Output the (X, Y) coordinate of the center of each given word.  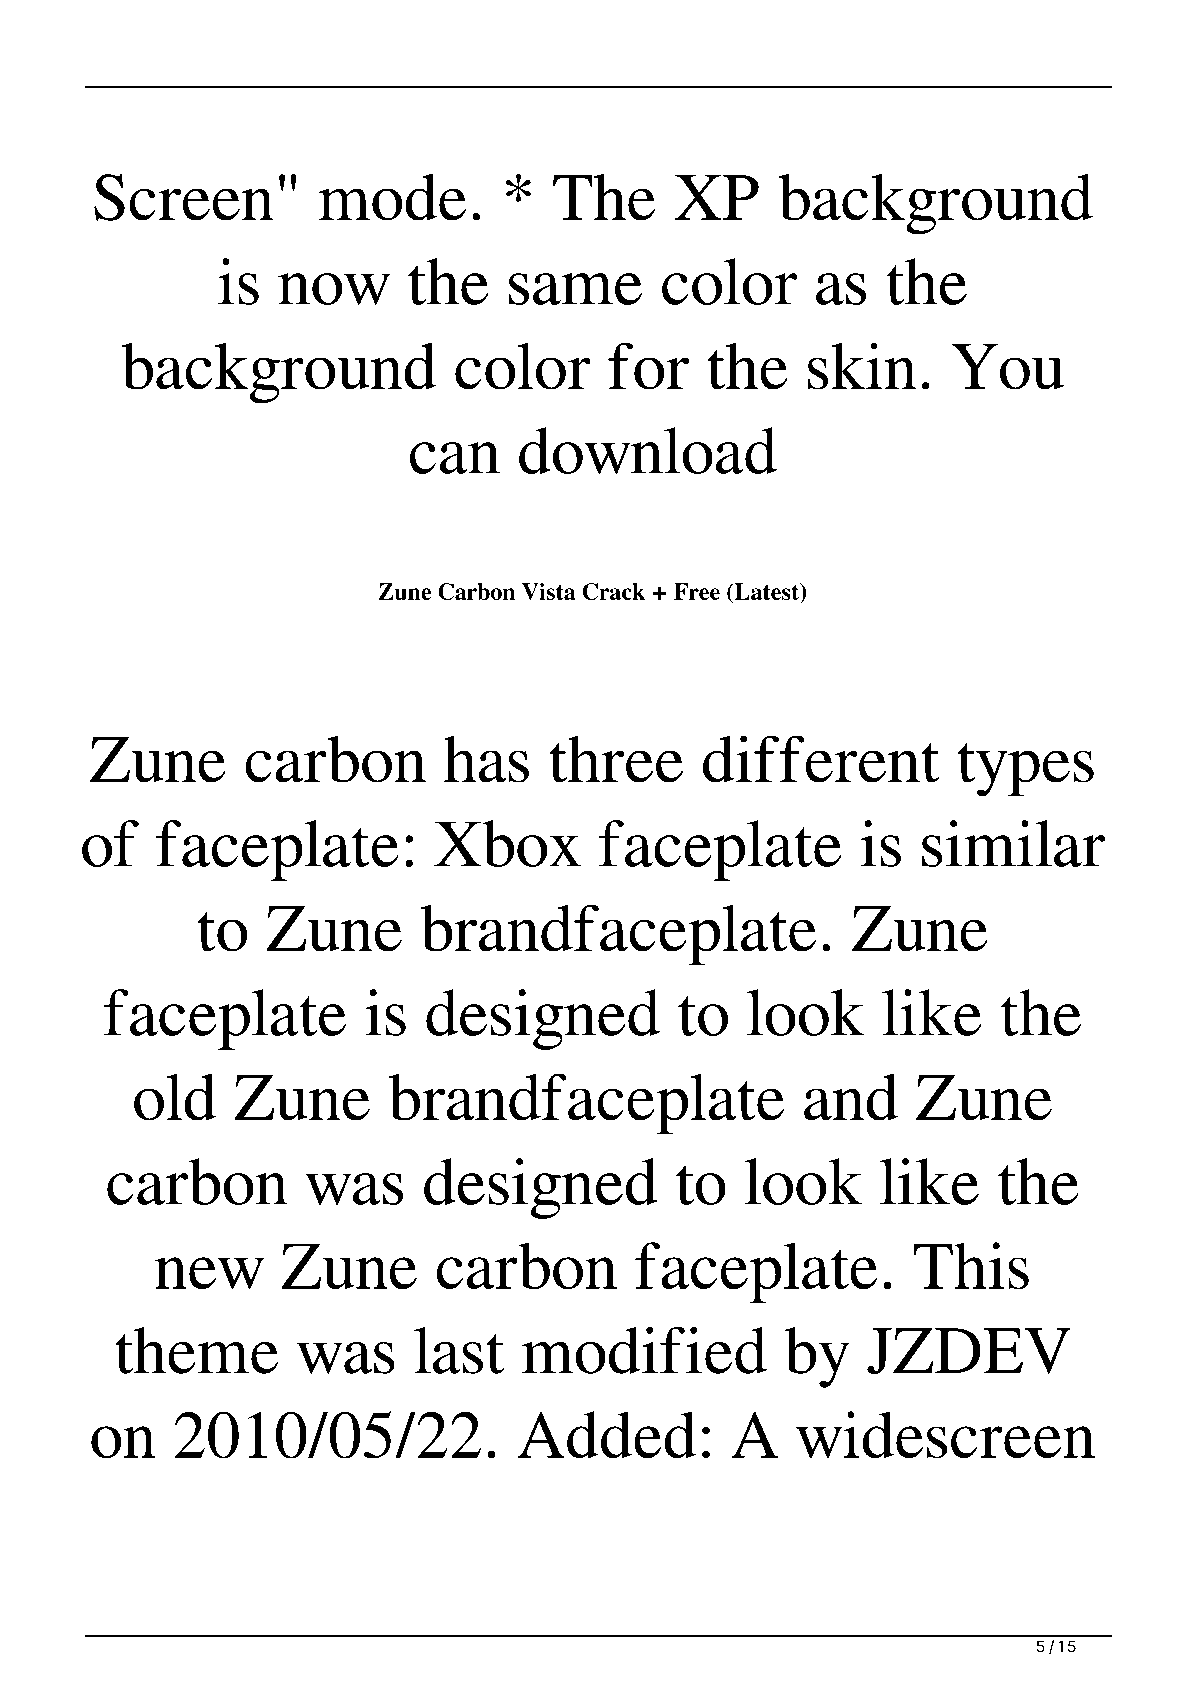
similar (1013, 843)
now (334, 289)
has (486, 759)
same (575, 289)
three (616, 759)
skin (862, 366)
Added (607, 1434)
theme (196, 1350)
